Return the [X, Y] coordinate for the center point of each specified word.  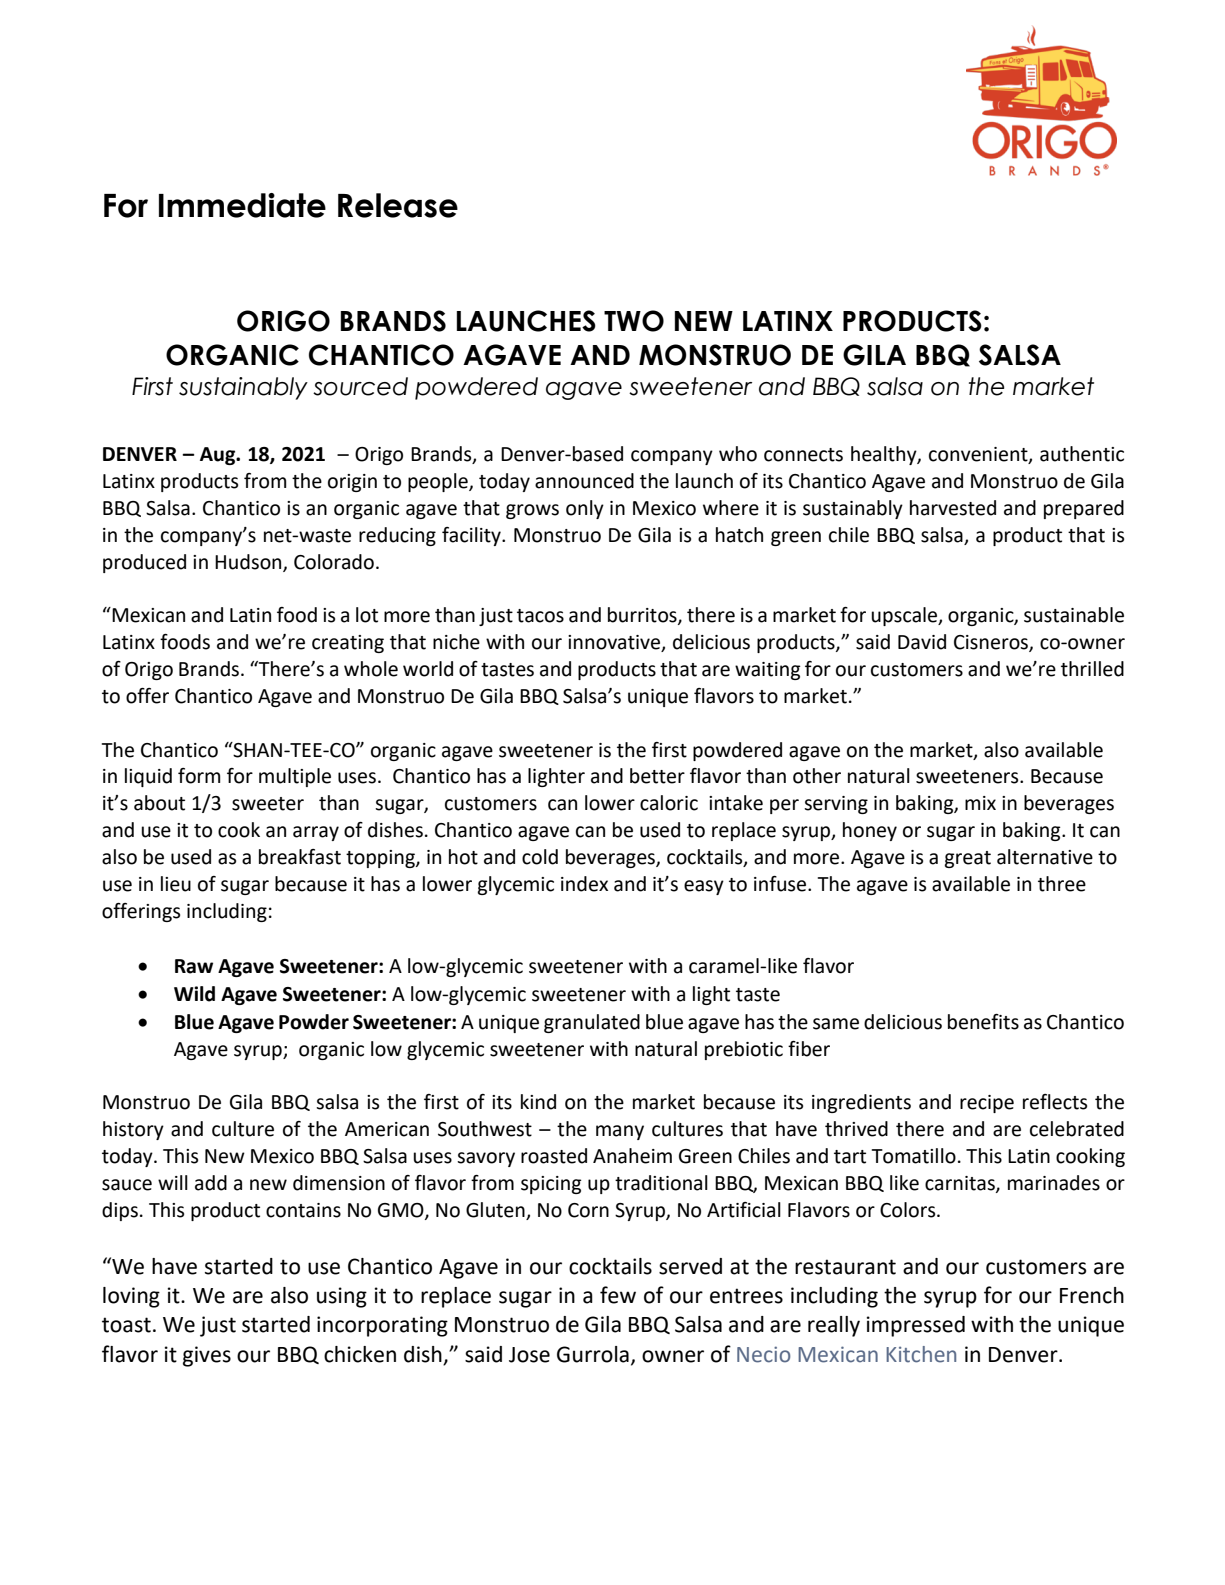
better [657, 776]
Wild [194, 994]
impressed [916, 1326]
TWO [634, 321]
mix [980, 803]
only [585, 509]
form [199, 776]
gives [207, 1356]
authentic [1082, 454]
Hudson [249, 562]
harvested [953, 508]
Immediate [242, 205]
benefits [983, 1022]
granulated [592, 1023]
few [618, 1295]
